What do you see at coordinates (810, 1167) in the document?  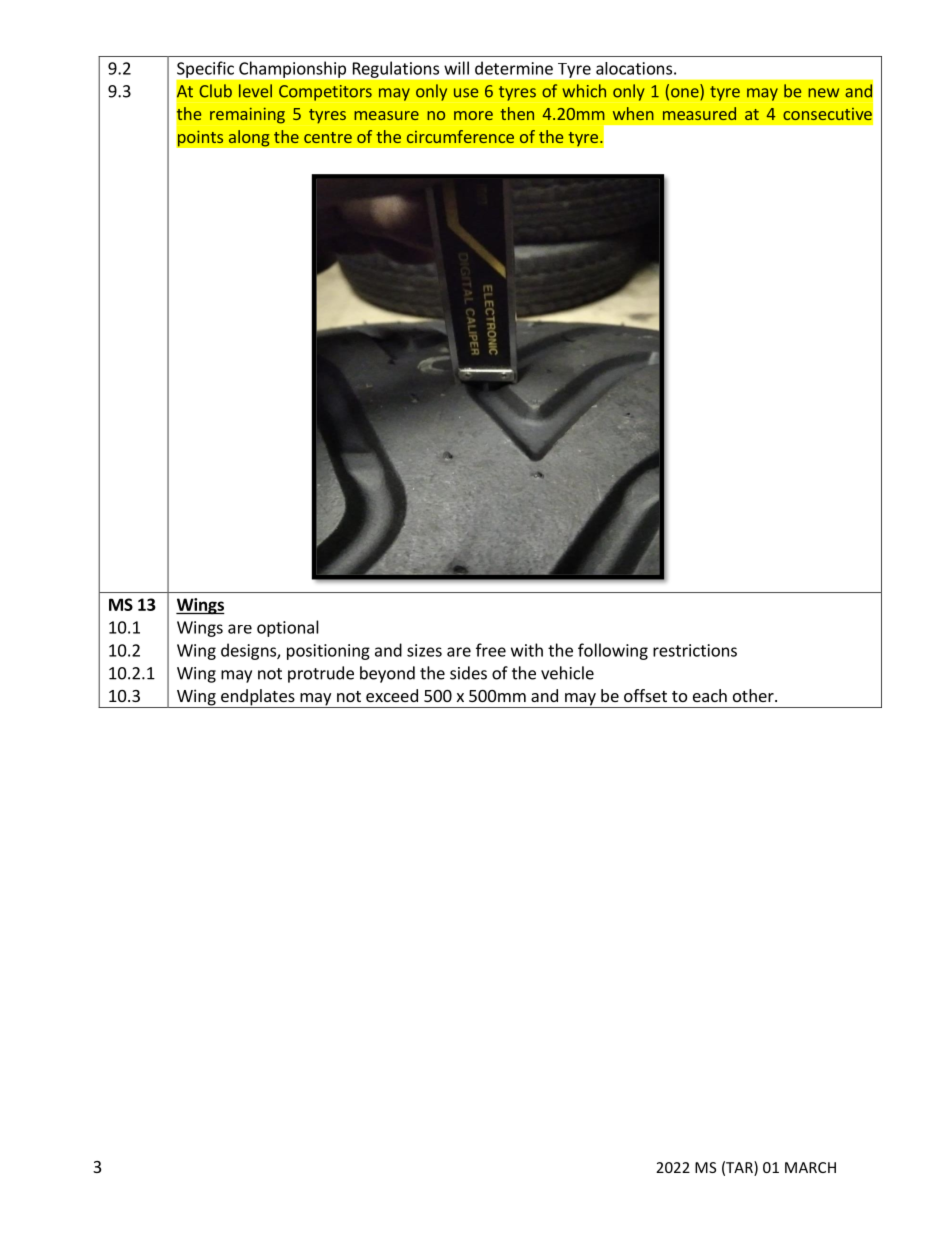 I see `MARCH` at bounding box center [810, 1167].
